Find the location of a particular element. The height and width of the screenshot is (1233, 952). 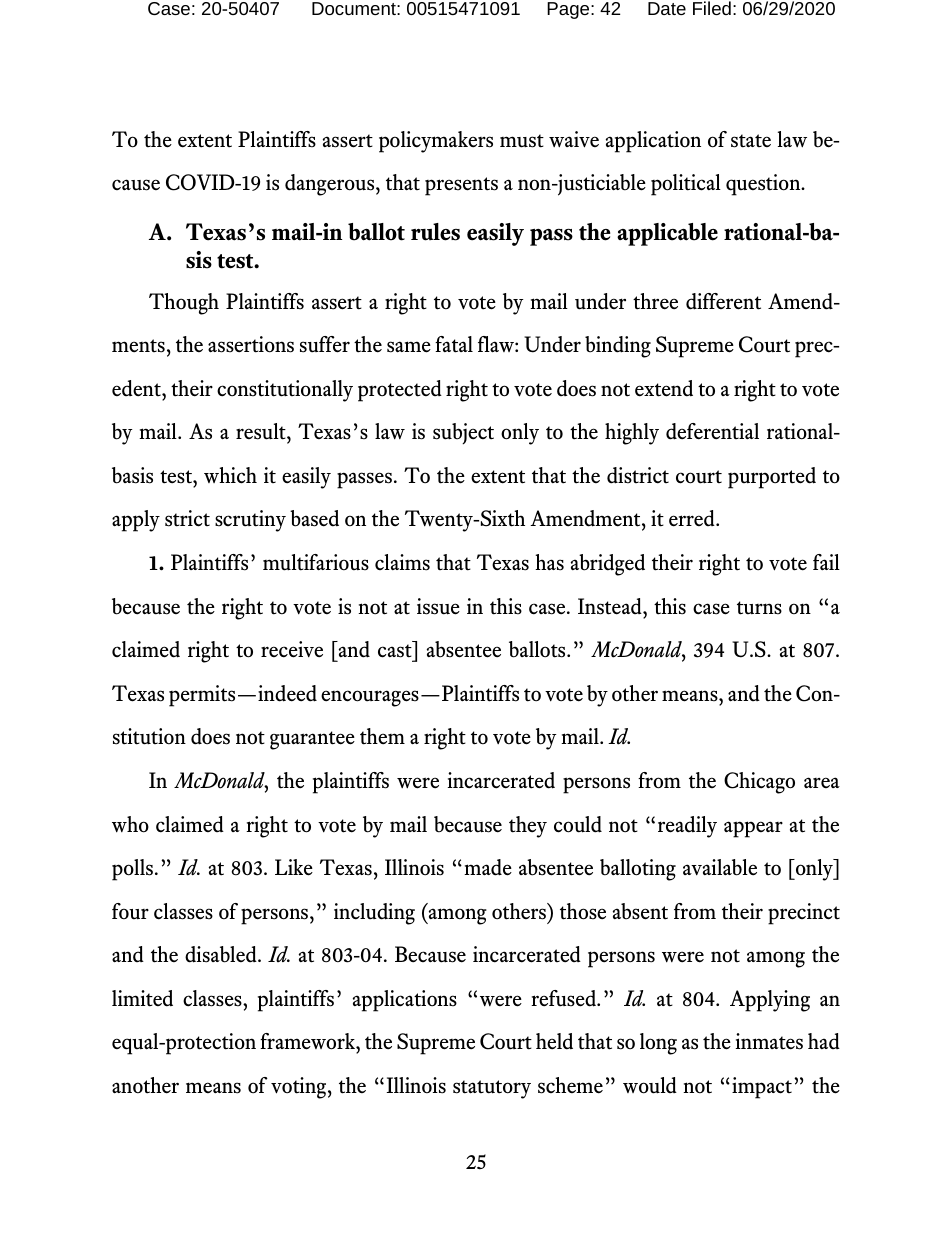

framework is located at coordinates (308, 1043).
